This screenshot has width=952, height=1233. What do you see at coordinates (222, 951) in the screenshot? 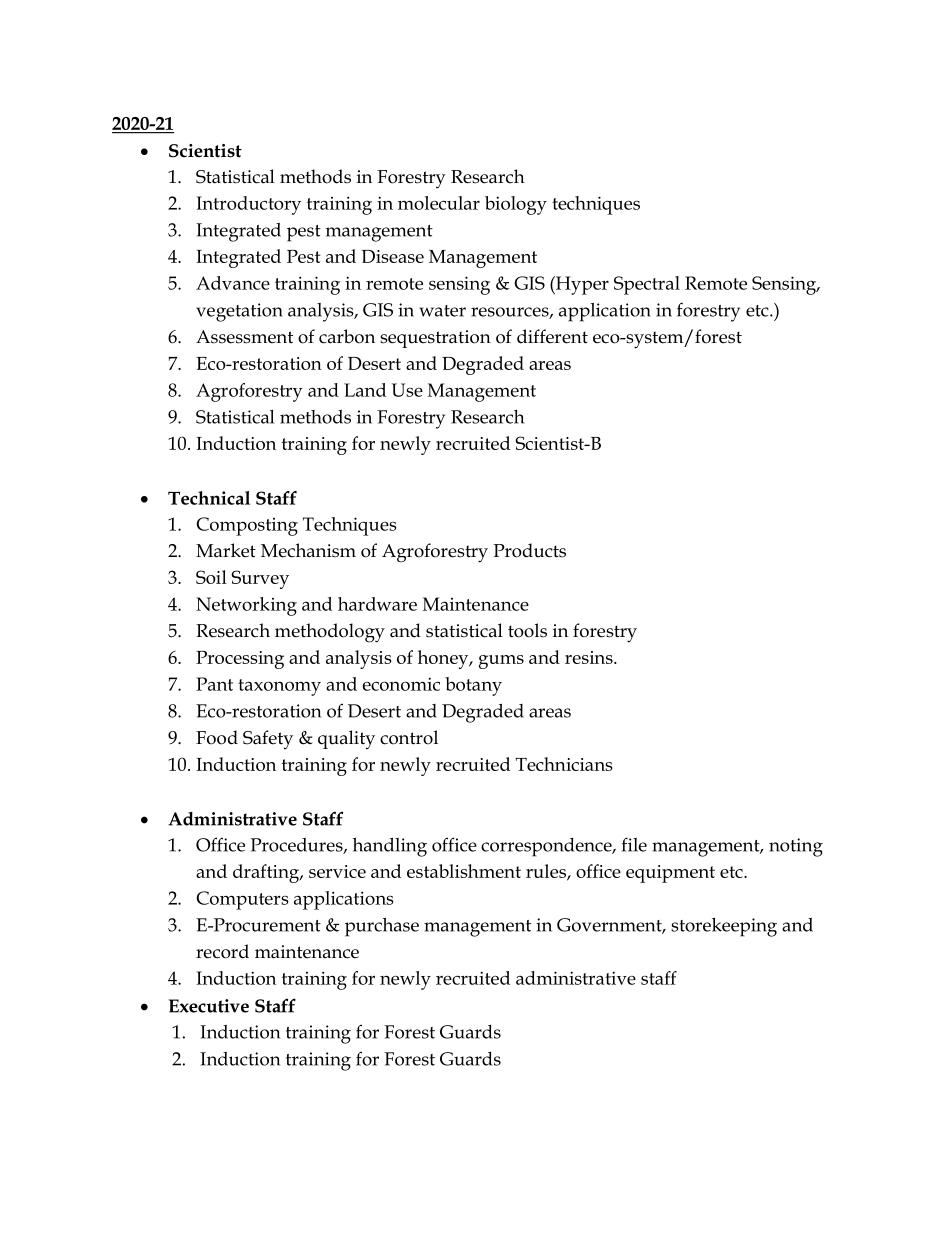
I see `record` at bounding box center [222, 951].
